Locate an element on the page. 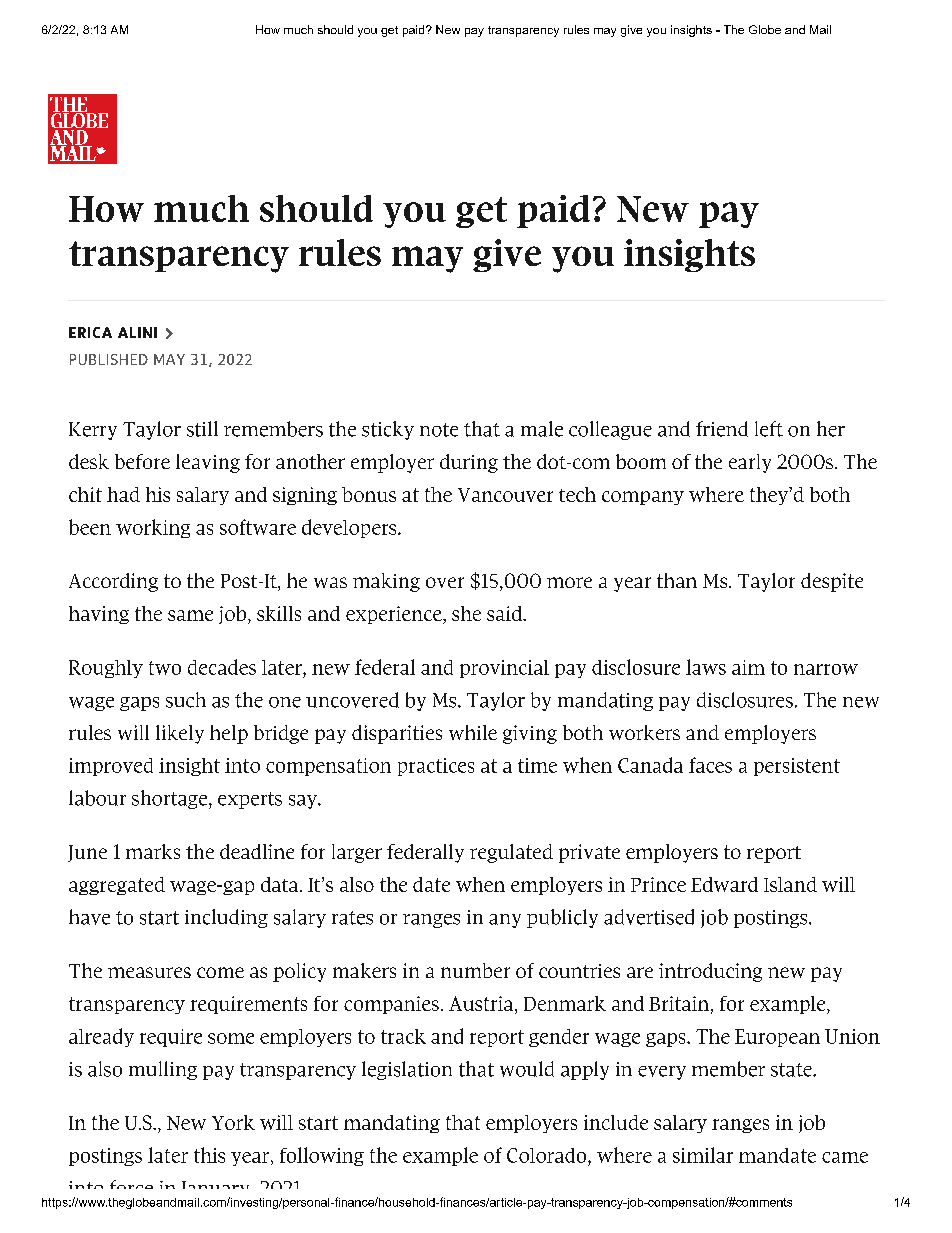 This document has height=1233, width=952. Colorado is located at coordinates (548, 1155).
